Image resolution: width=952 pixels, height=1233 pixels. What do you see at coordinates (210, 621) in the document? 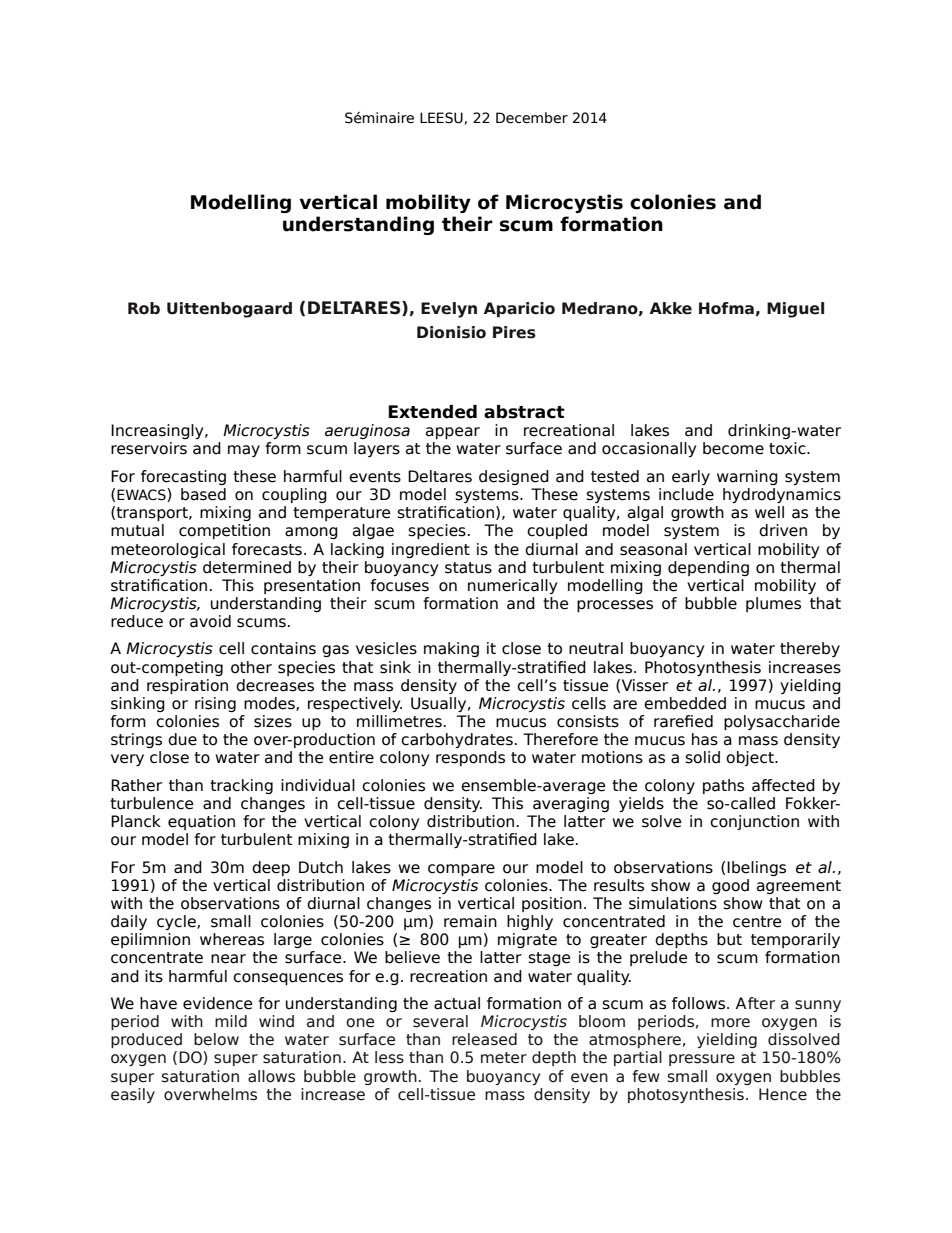
I see `avoid` at bounding box center [210, 621].
